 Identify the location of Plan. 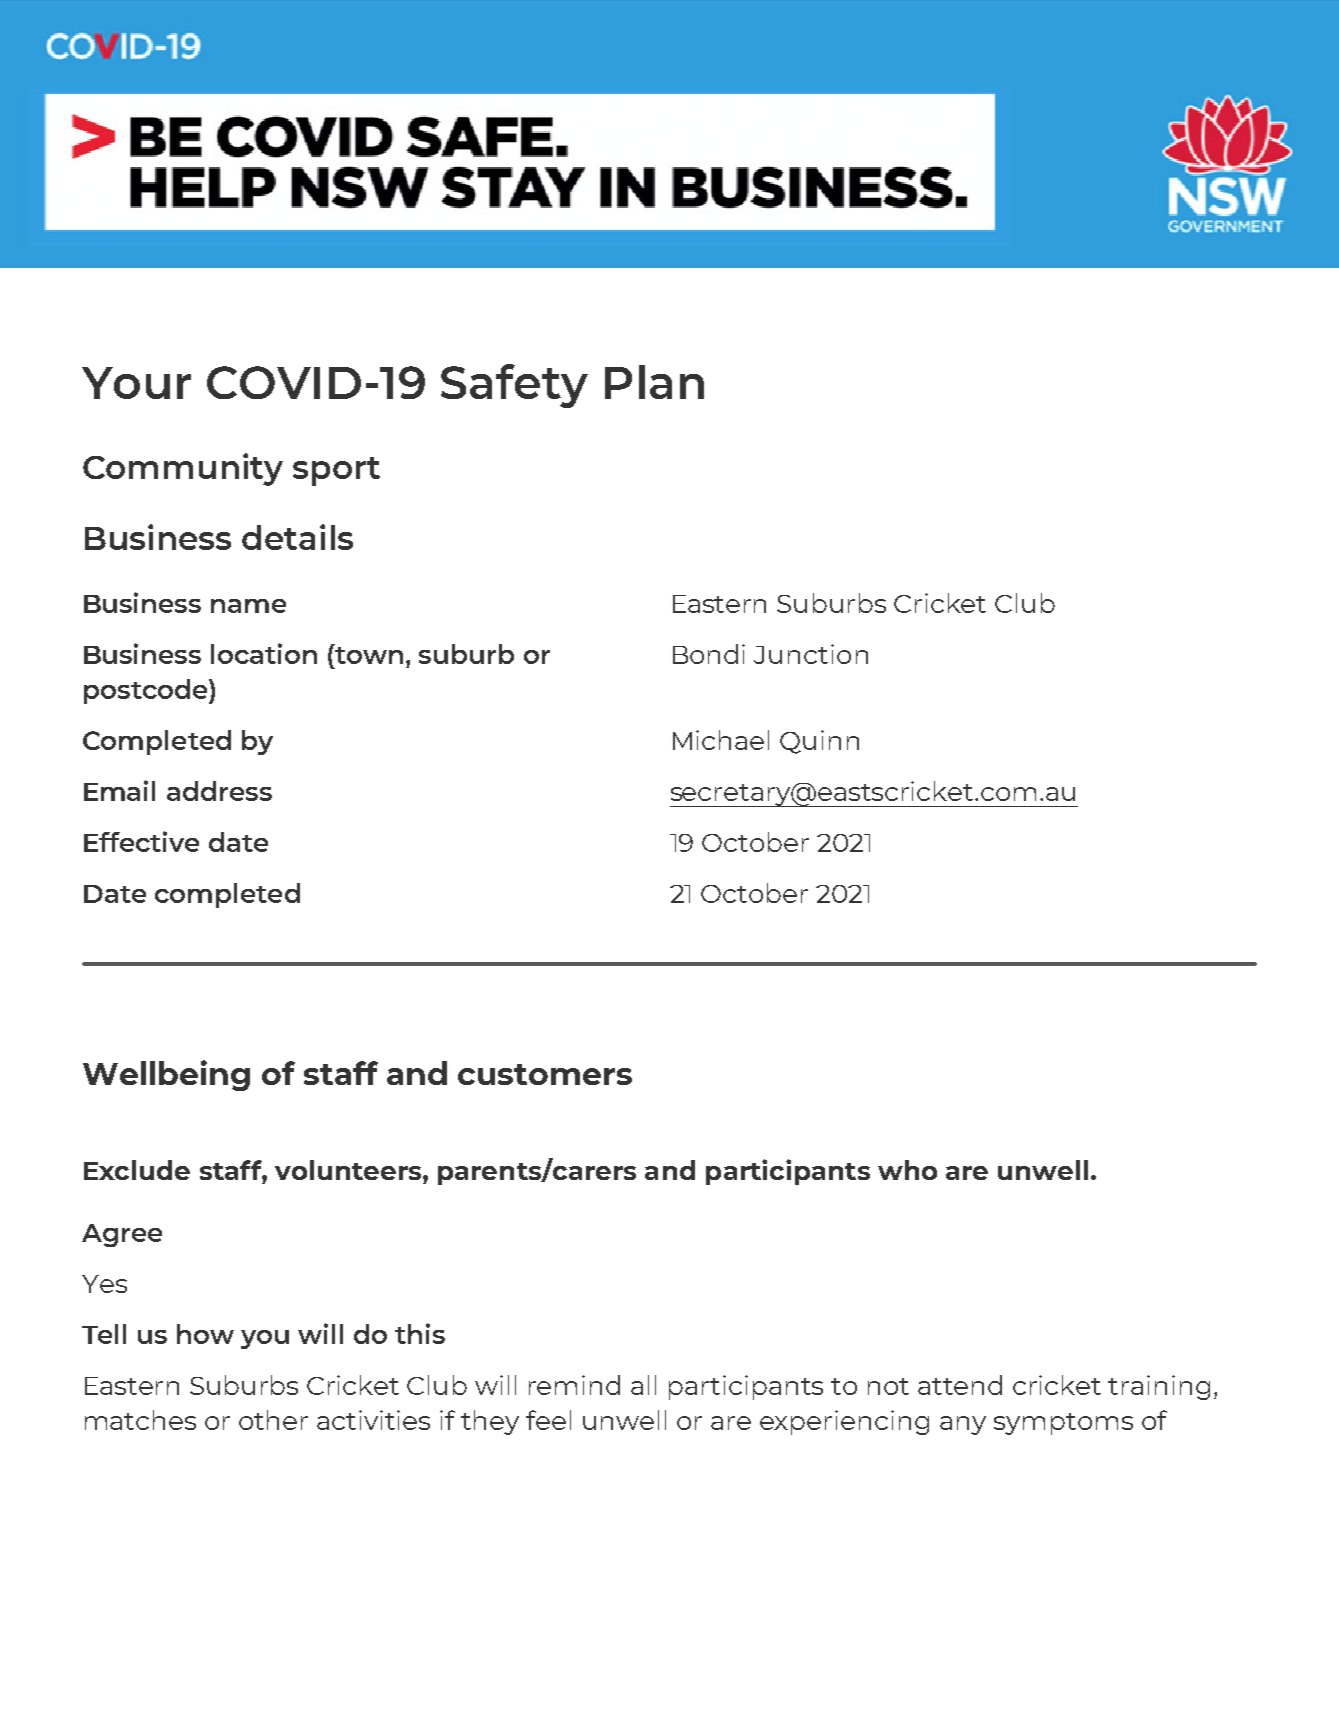
(654, 382).
